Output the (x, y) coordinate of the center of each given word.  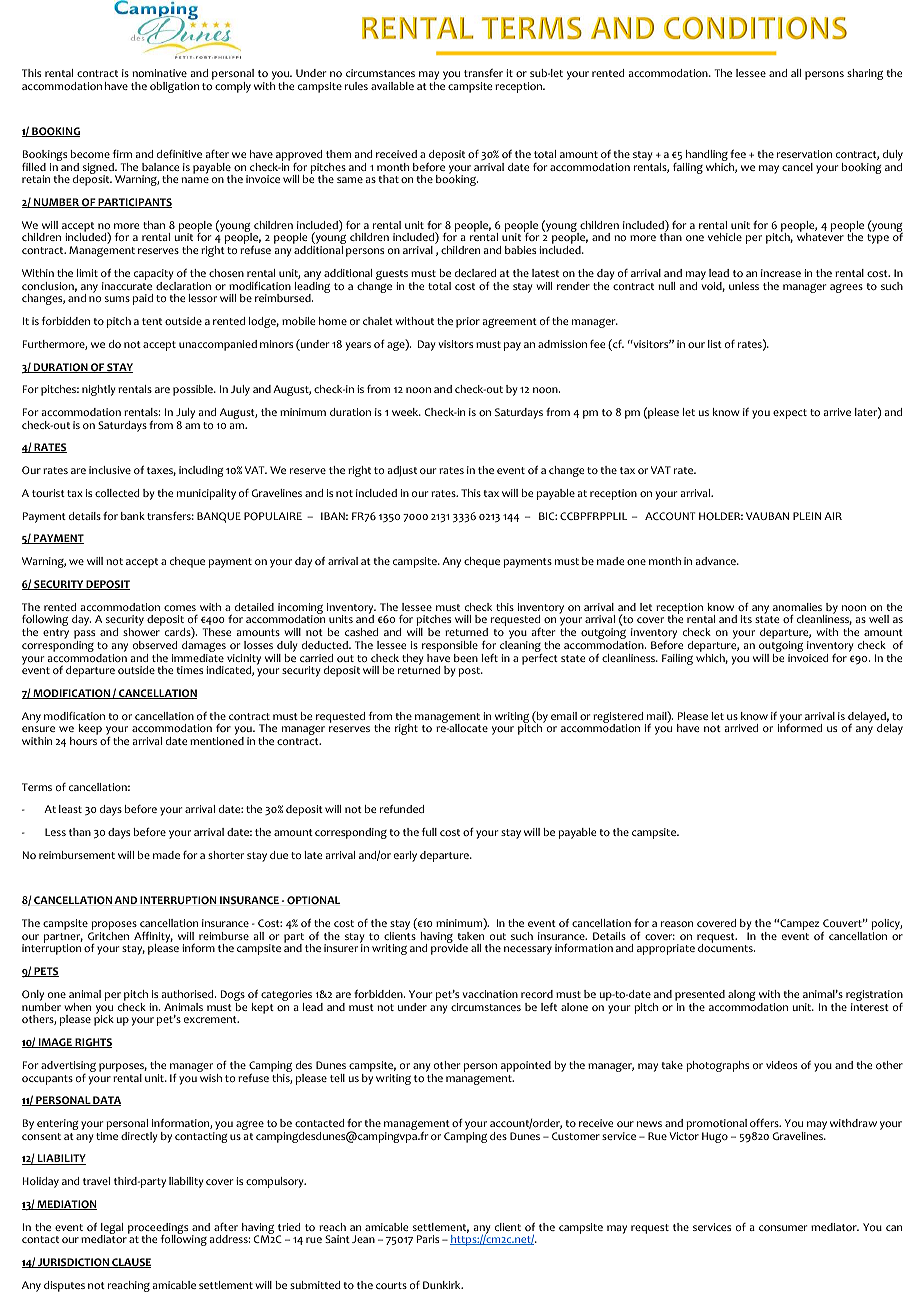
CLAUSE (130, 1263)
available (392, 86)
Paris (428, 1239)
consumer (783, 1228)
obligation (174, 87)
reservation (804, 154)
